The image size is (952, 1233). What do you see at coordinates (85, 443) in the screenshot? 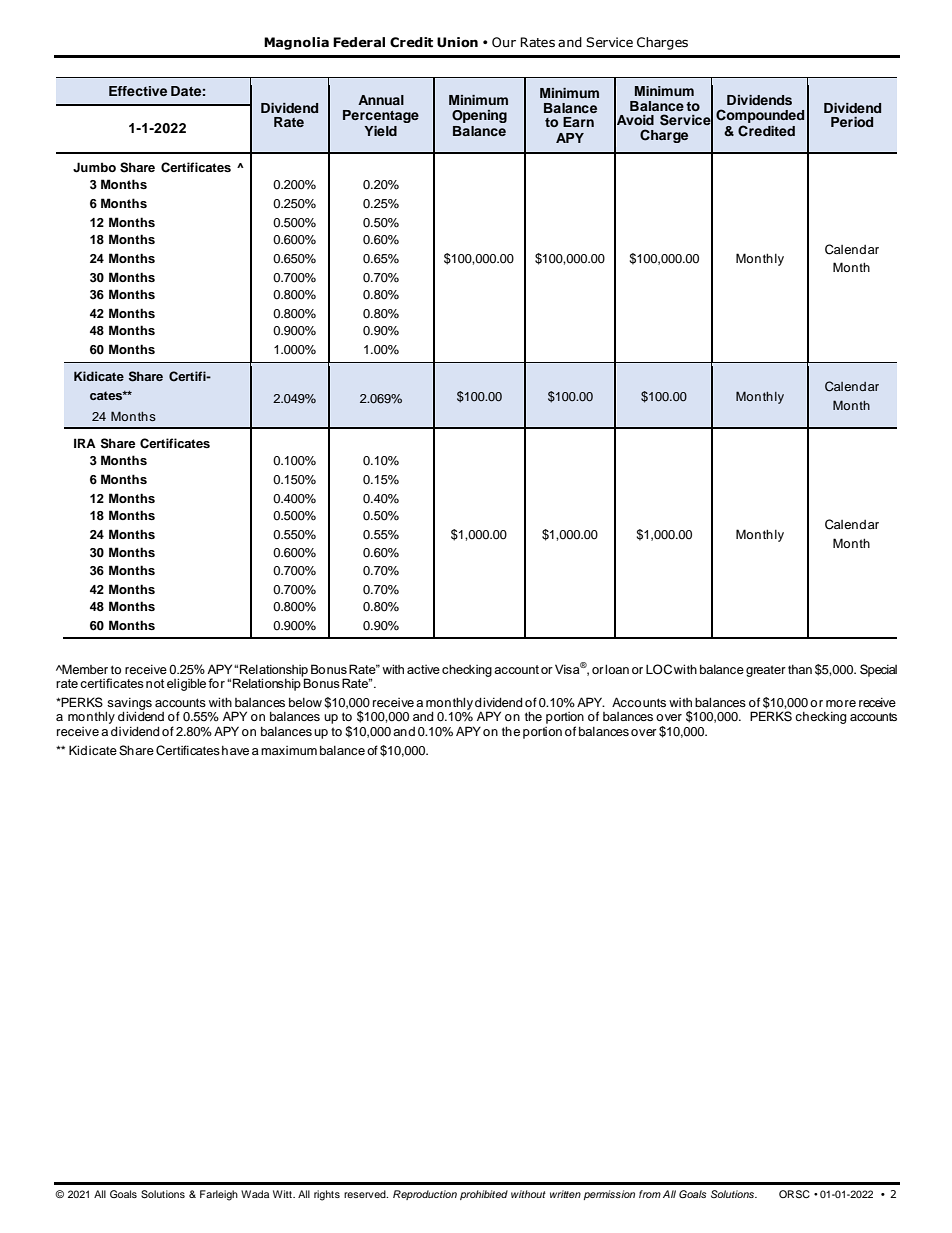
I see `IRA` at bounding box center [85, 443].
